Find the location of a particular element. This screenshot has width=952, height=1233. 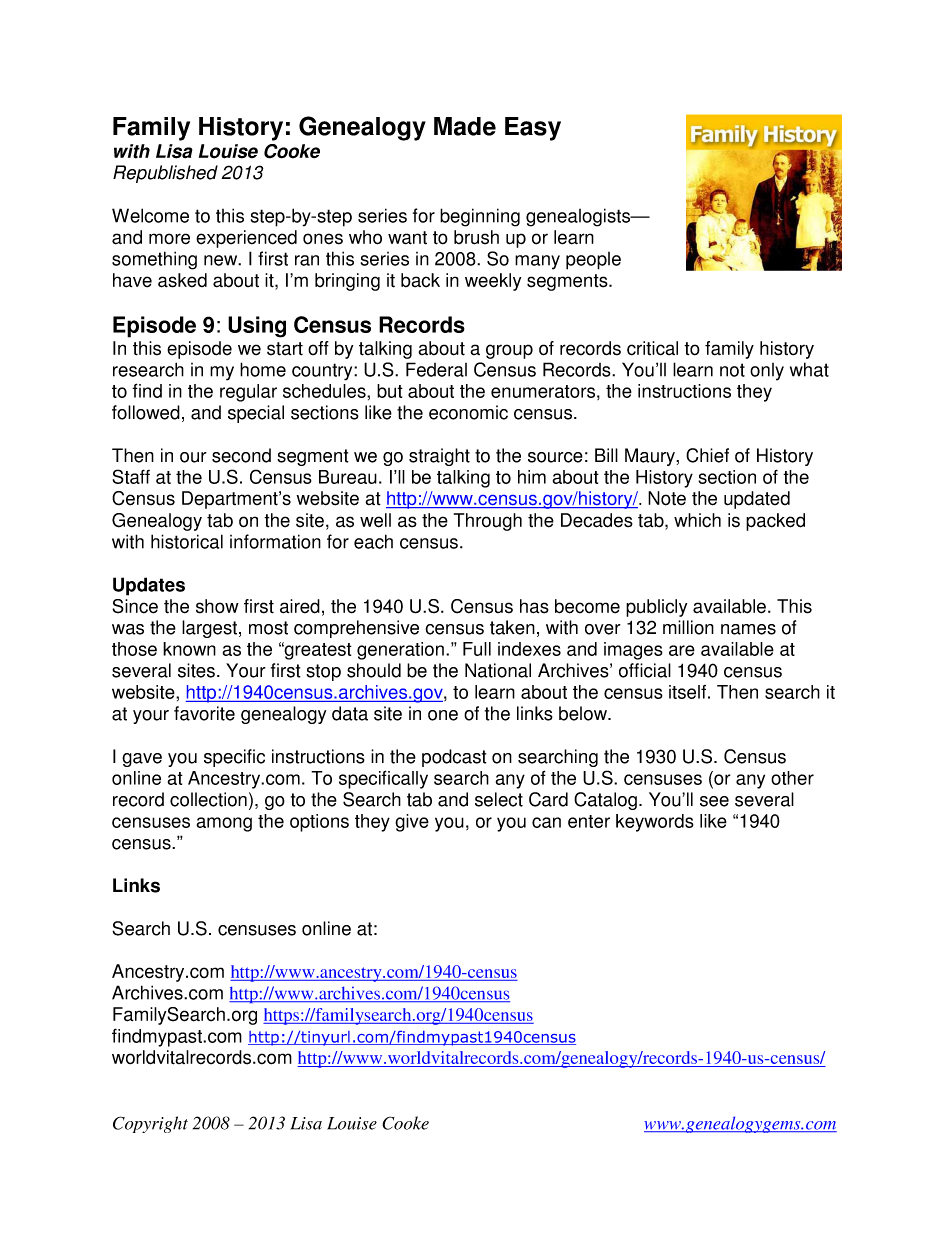

genealogists is located at coordinates (579, 217).
